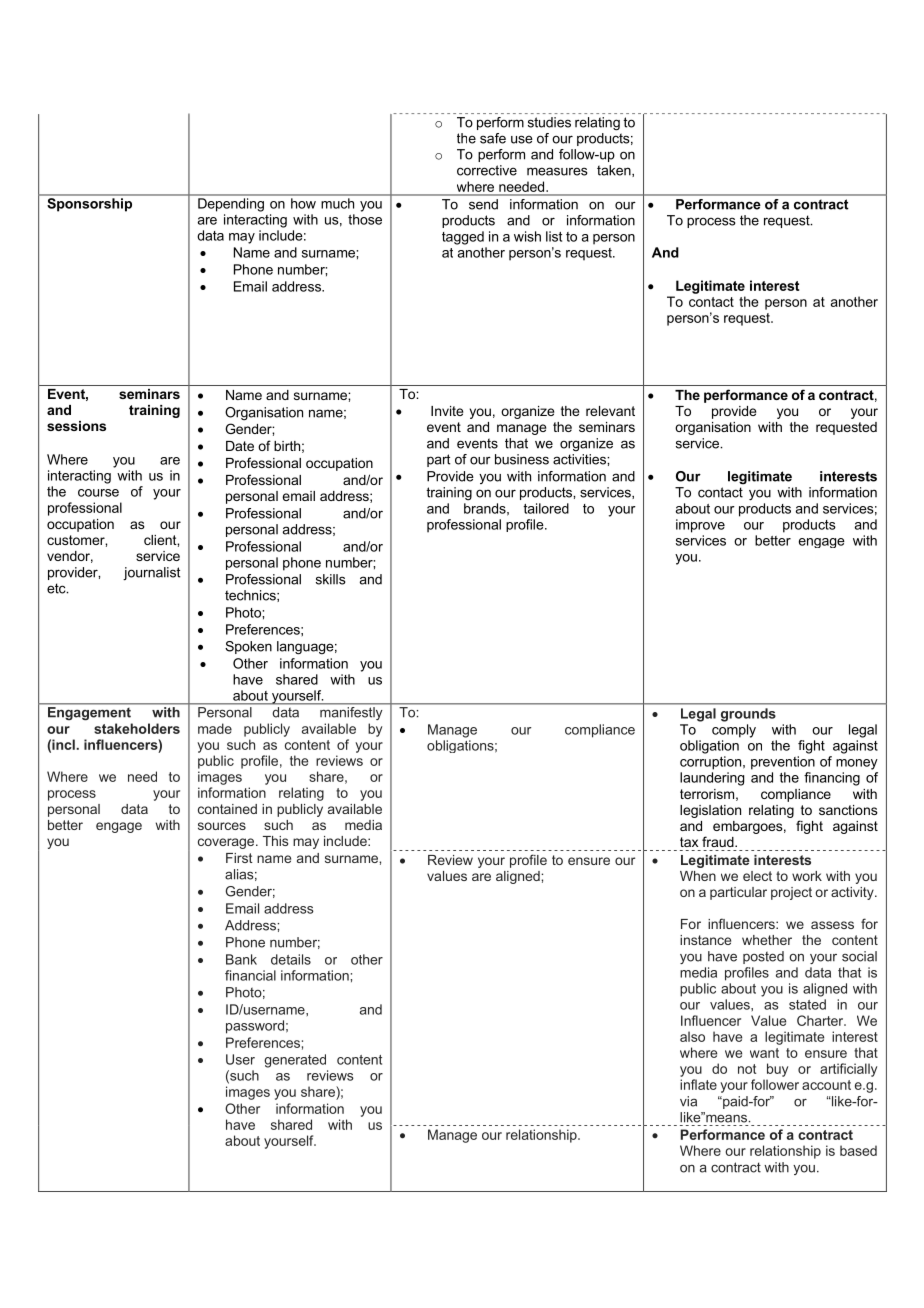  Describe the element at coordinates (90, 204) in the document. I see `Sponsorship` at that location.
